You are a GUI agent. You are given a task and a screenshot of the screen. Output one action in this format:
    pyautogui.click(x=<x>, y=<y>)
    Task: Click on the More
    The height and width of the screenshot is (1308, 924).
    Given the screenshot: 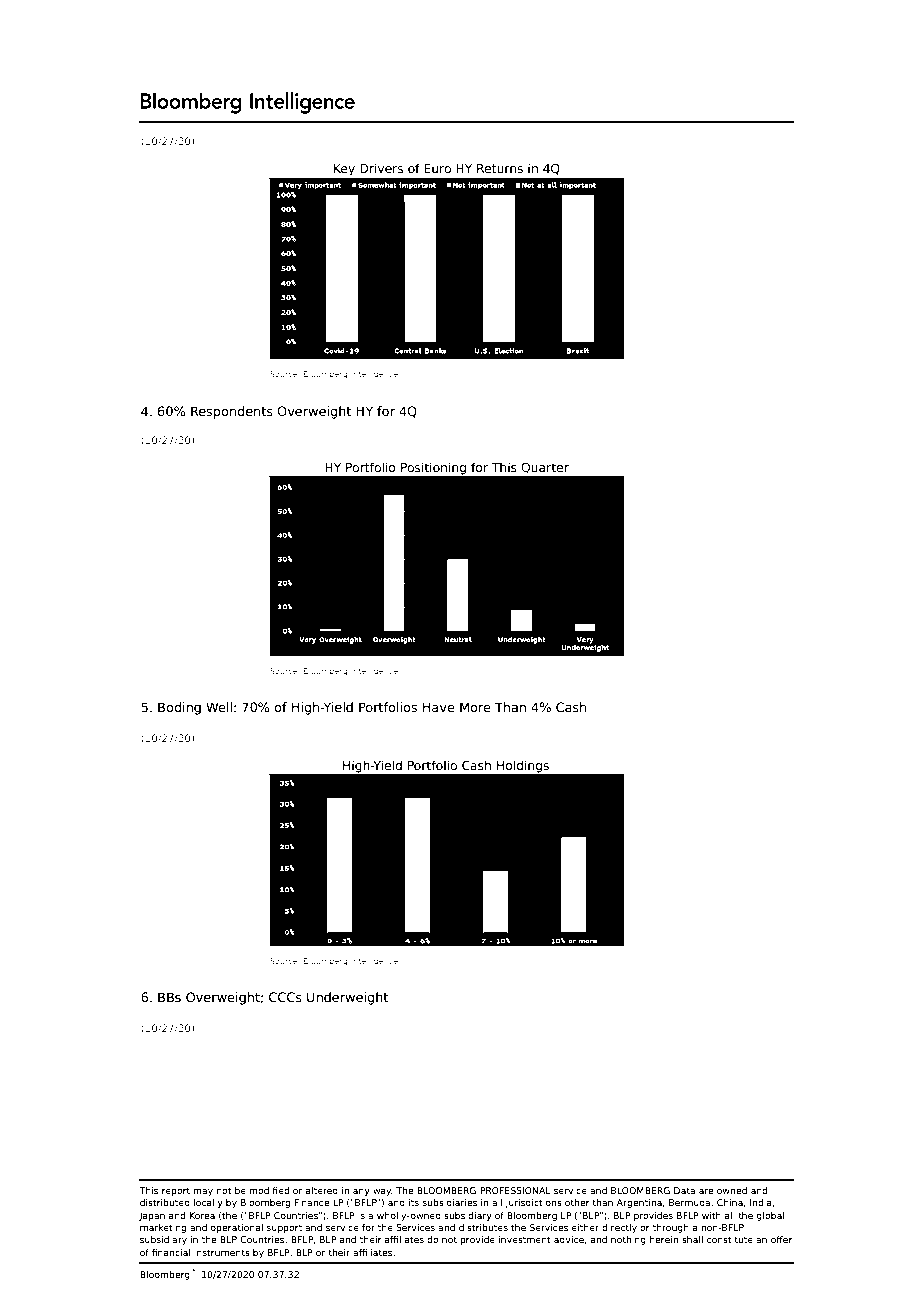 What is the action you would take?
    pyautogui.click(x=475, y=707)
